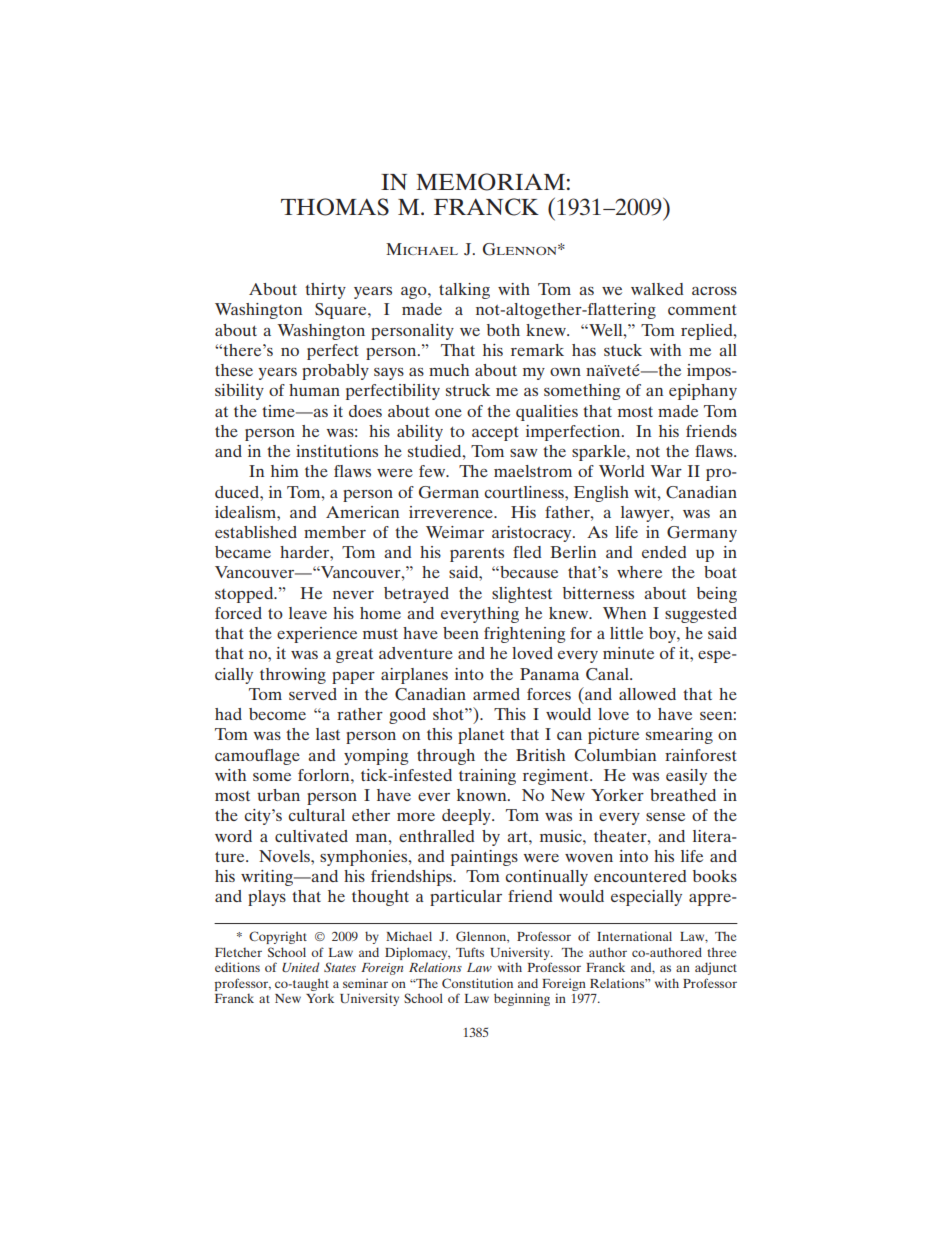 This screenshot has width=952, height=1233. What do you see at coordinates (256, 532) in the screenshot?
I see `established` at bounding box center [256, 532].
